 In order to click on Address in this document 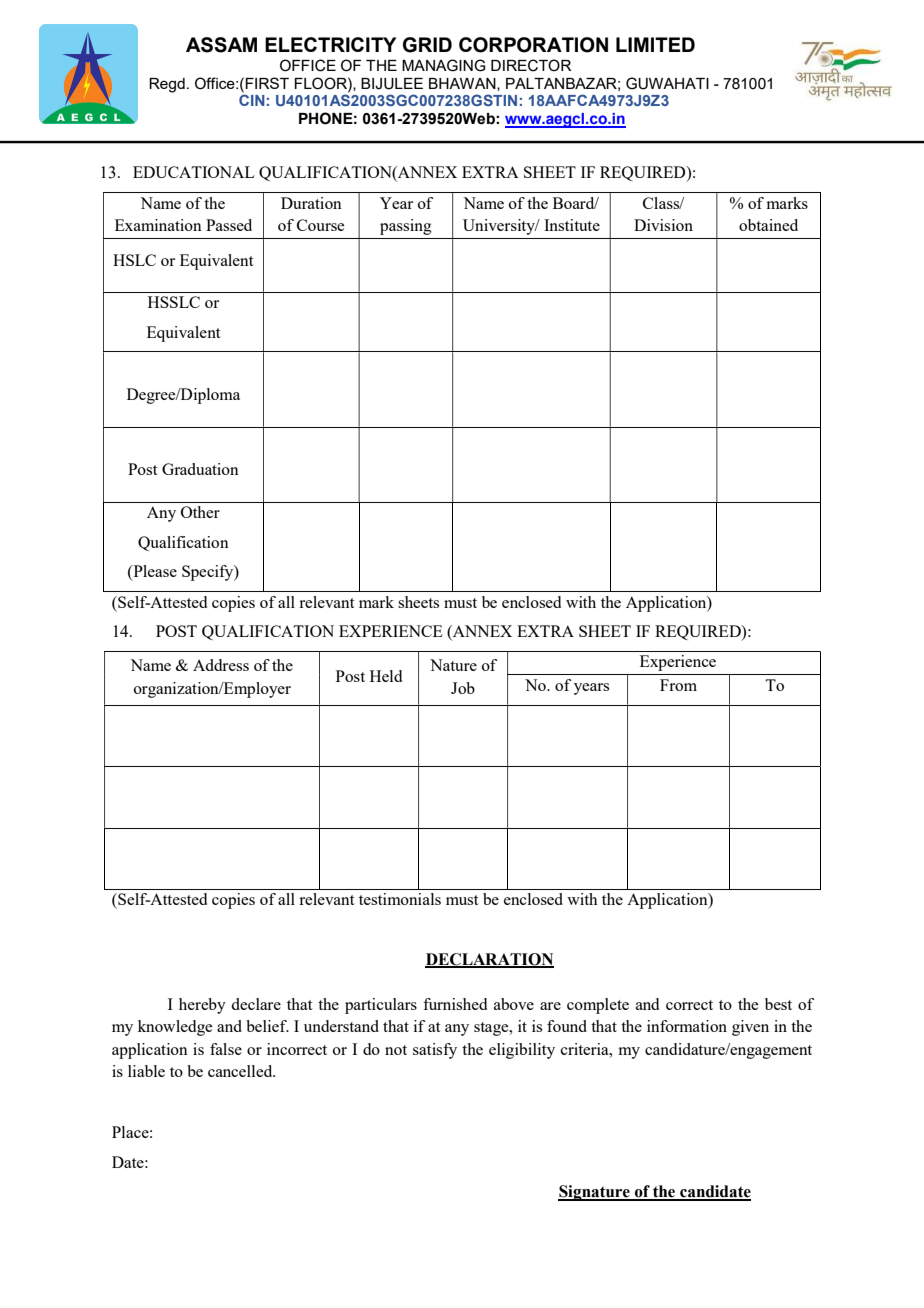, I will do `click(221, 665)`.
